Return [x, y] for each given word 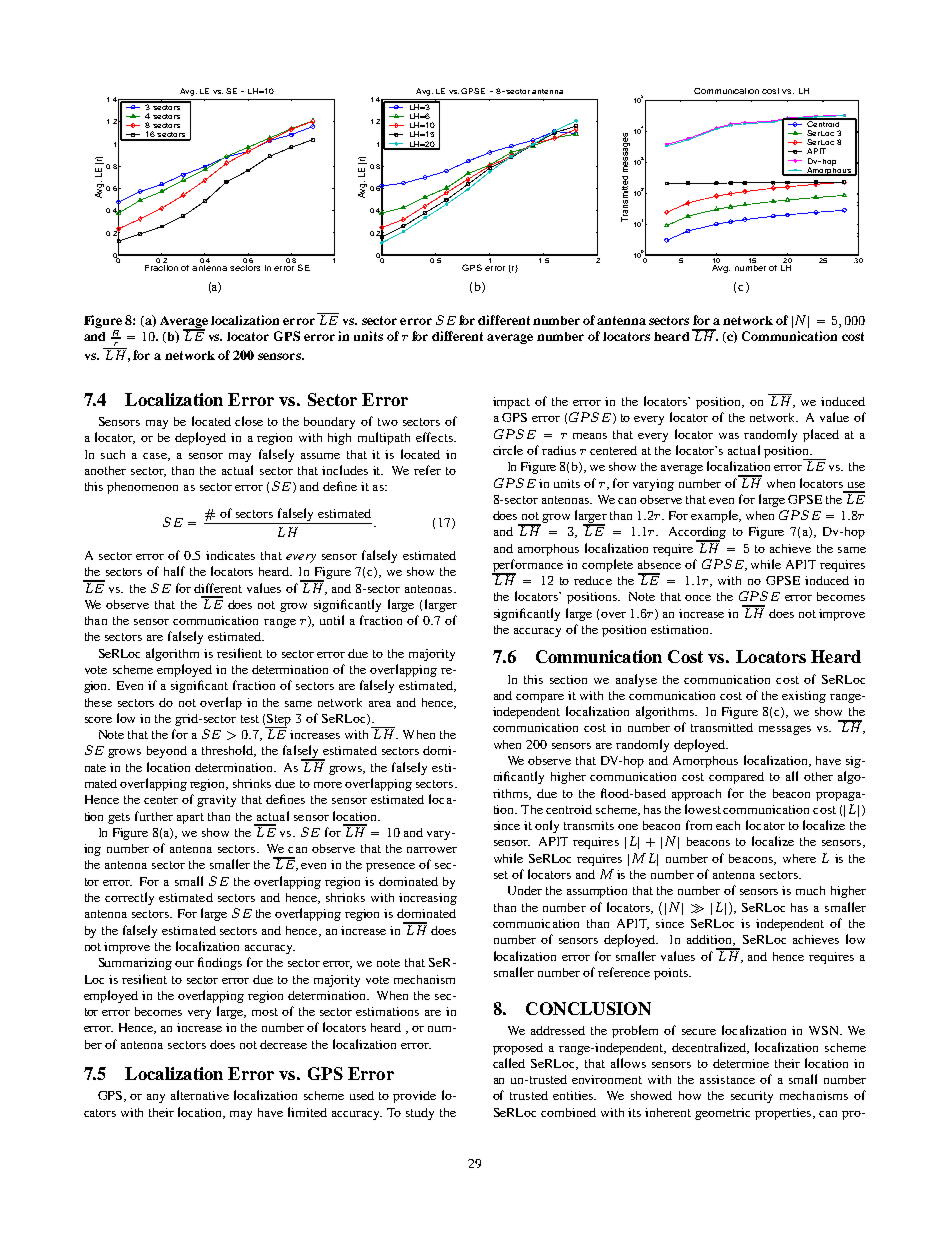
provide [414, 1097]
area [380, 704]
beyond [167, 752]
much [810, 890]
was [729, 436]
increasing [428, 899]
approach [696, 795]
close [249, 421]
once [698, 598]
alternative [200, 1095]
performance [527, 566]
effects [435, 437]
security [752, 1097]
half [174, 571]
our [184, 964]
